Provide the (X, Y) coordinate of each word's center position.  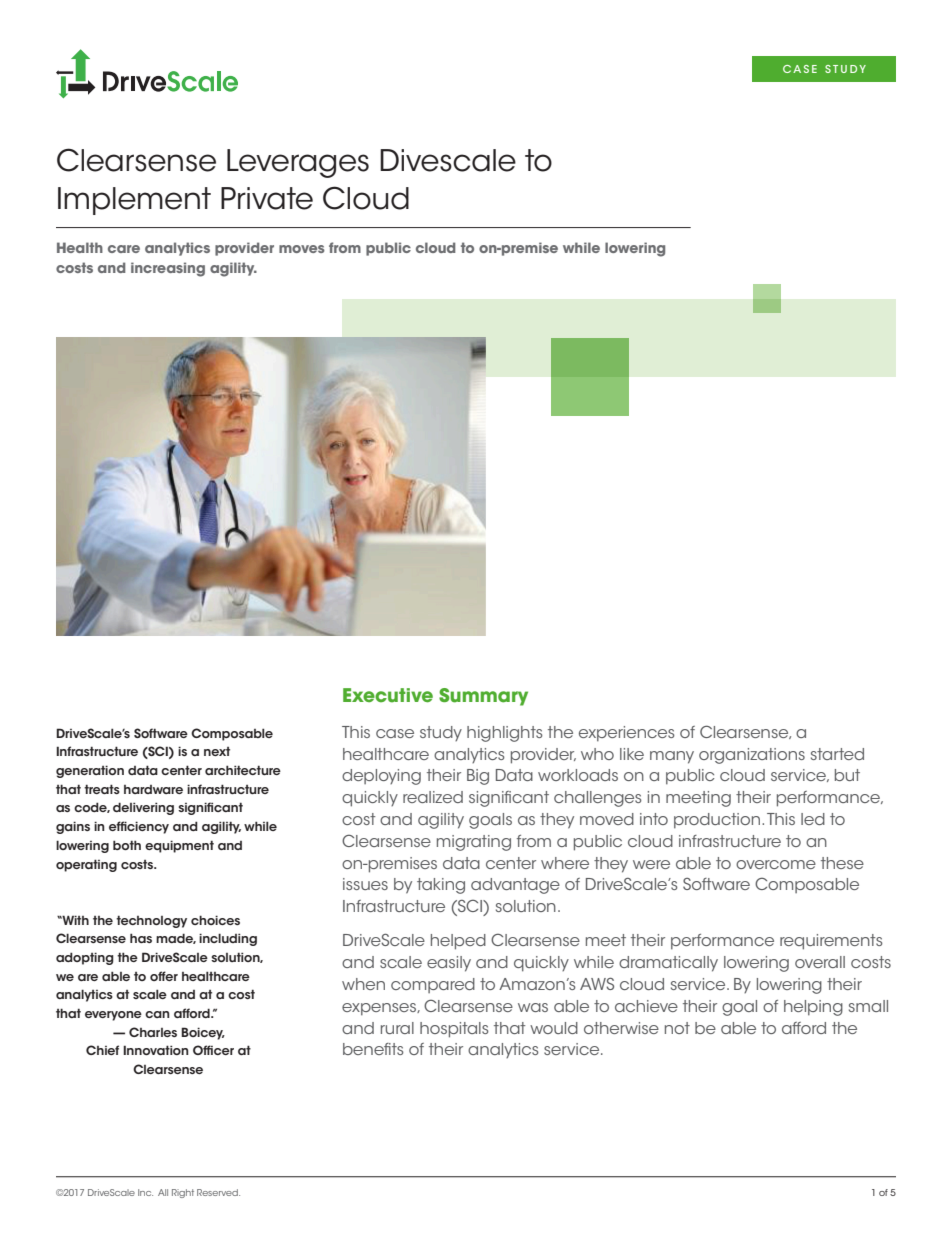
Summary (483, 697)
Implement (134, 201)
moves (302, 249)
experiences (627, 734)
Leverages (298, 163)
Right (183, 1193)
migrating (474, 843)
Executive (388, 695)
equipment (179, 846)
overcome (776, 864)
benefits (373, 1049)
